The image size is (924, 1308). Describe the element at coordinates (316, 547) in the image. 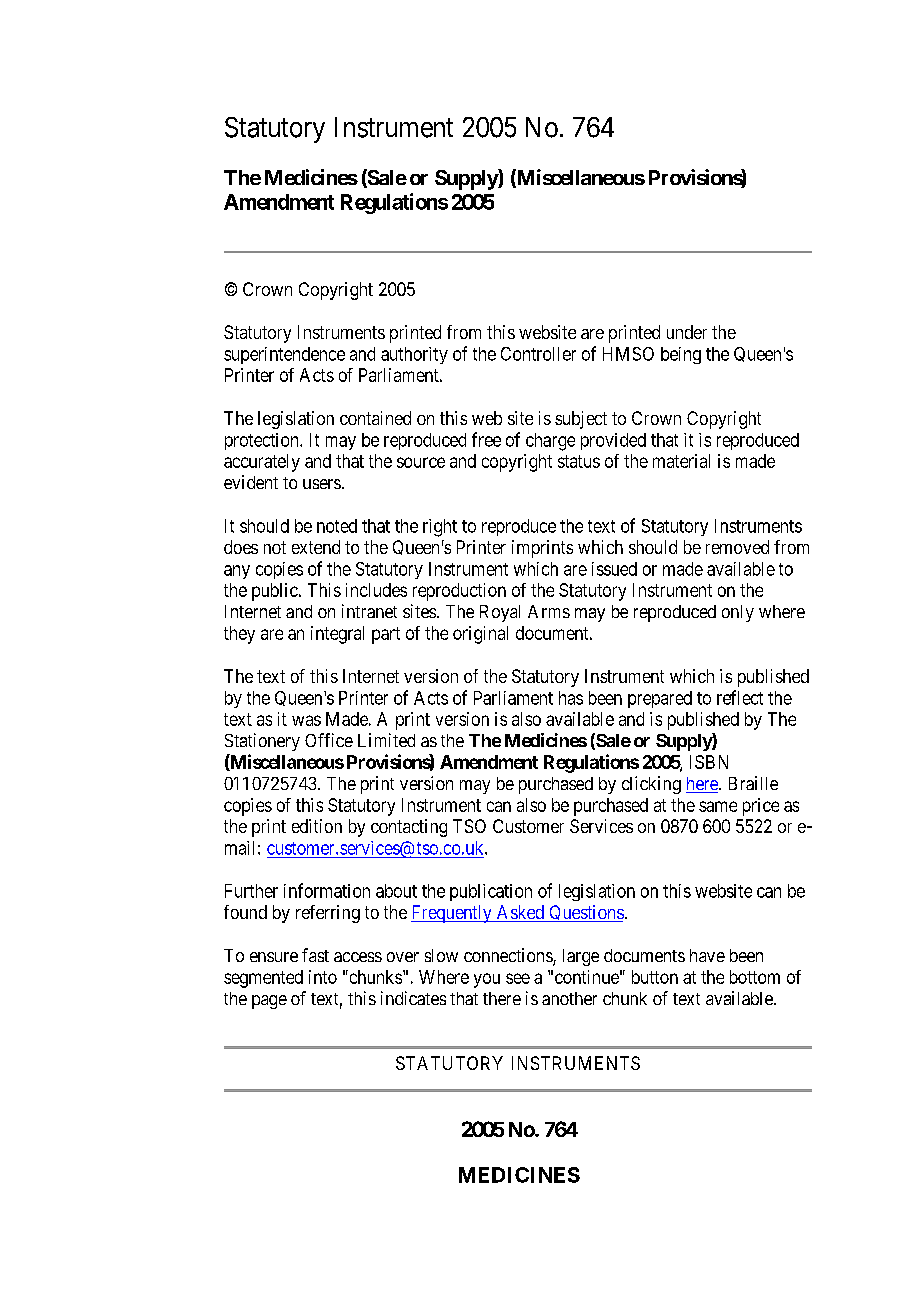

I see `extend` at that location.
